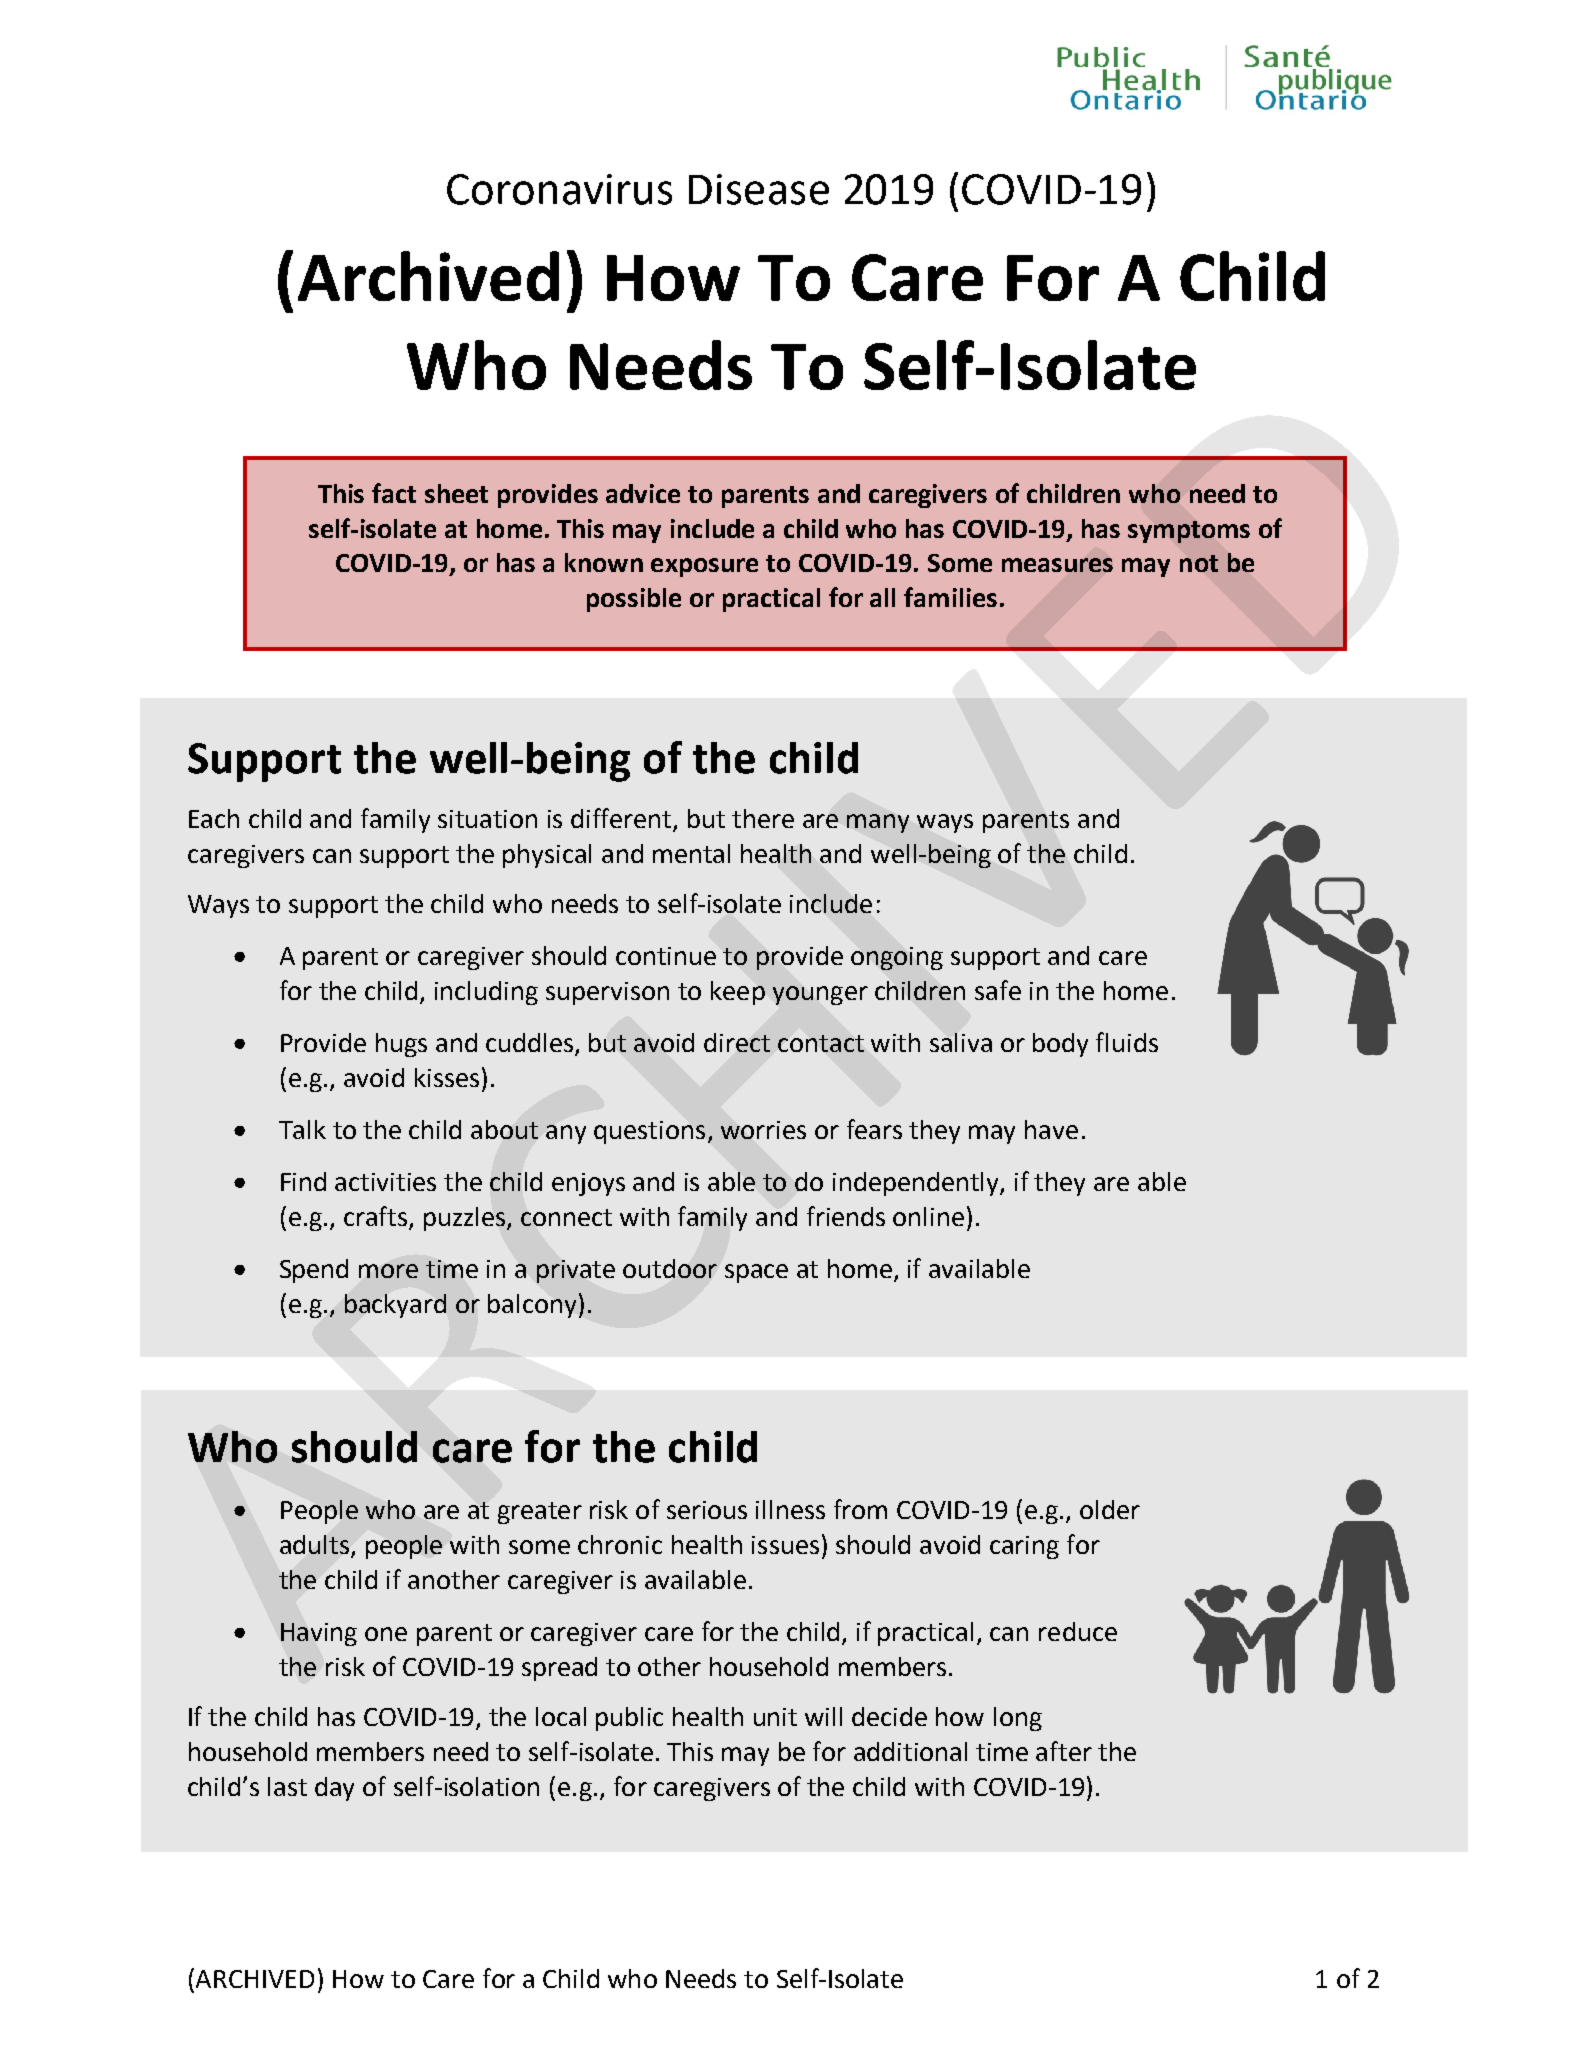  What do you see at coordinates (559, 189) in the document?
I see `Coronavirus` at bounding box center [559, 189].
